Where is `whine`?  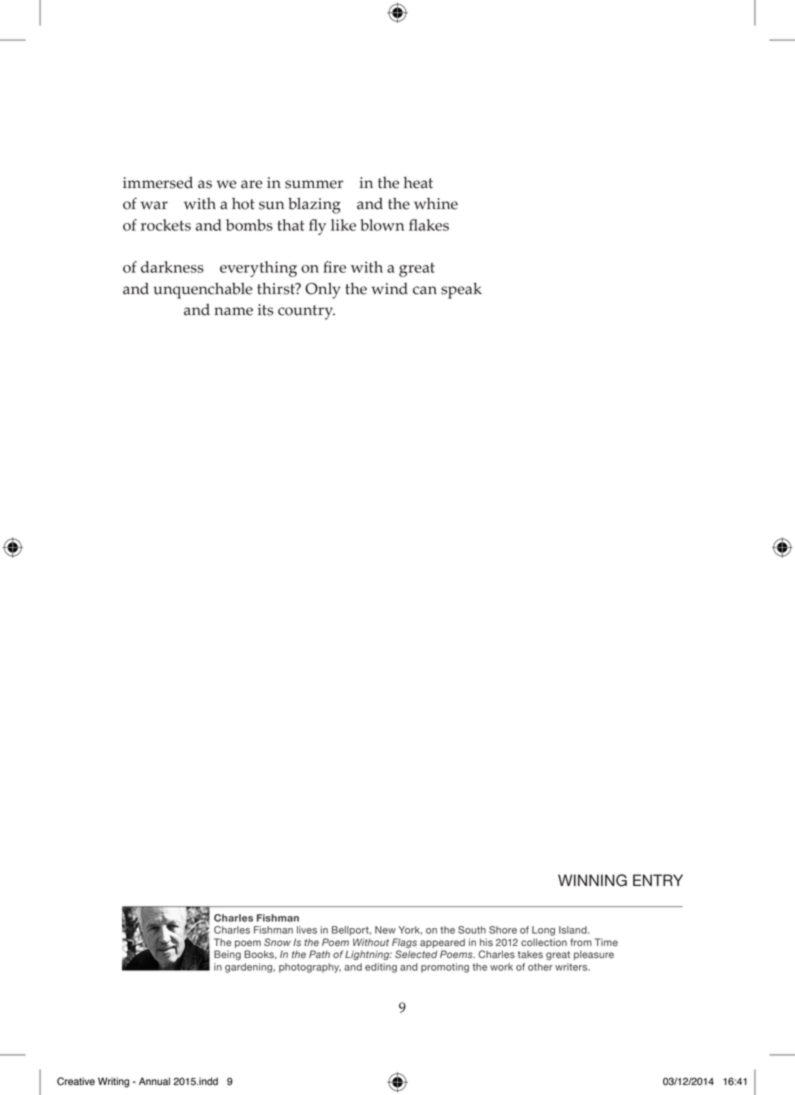 whine is located at coordinates (436, 204).
